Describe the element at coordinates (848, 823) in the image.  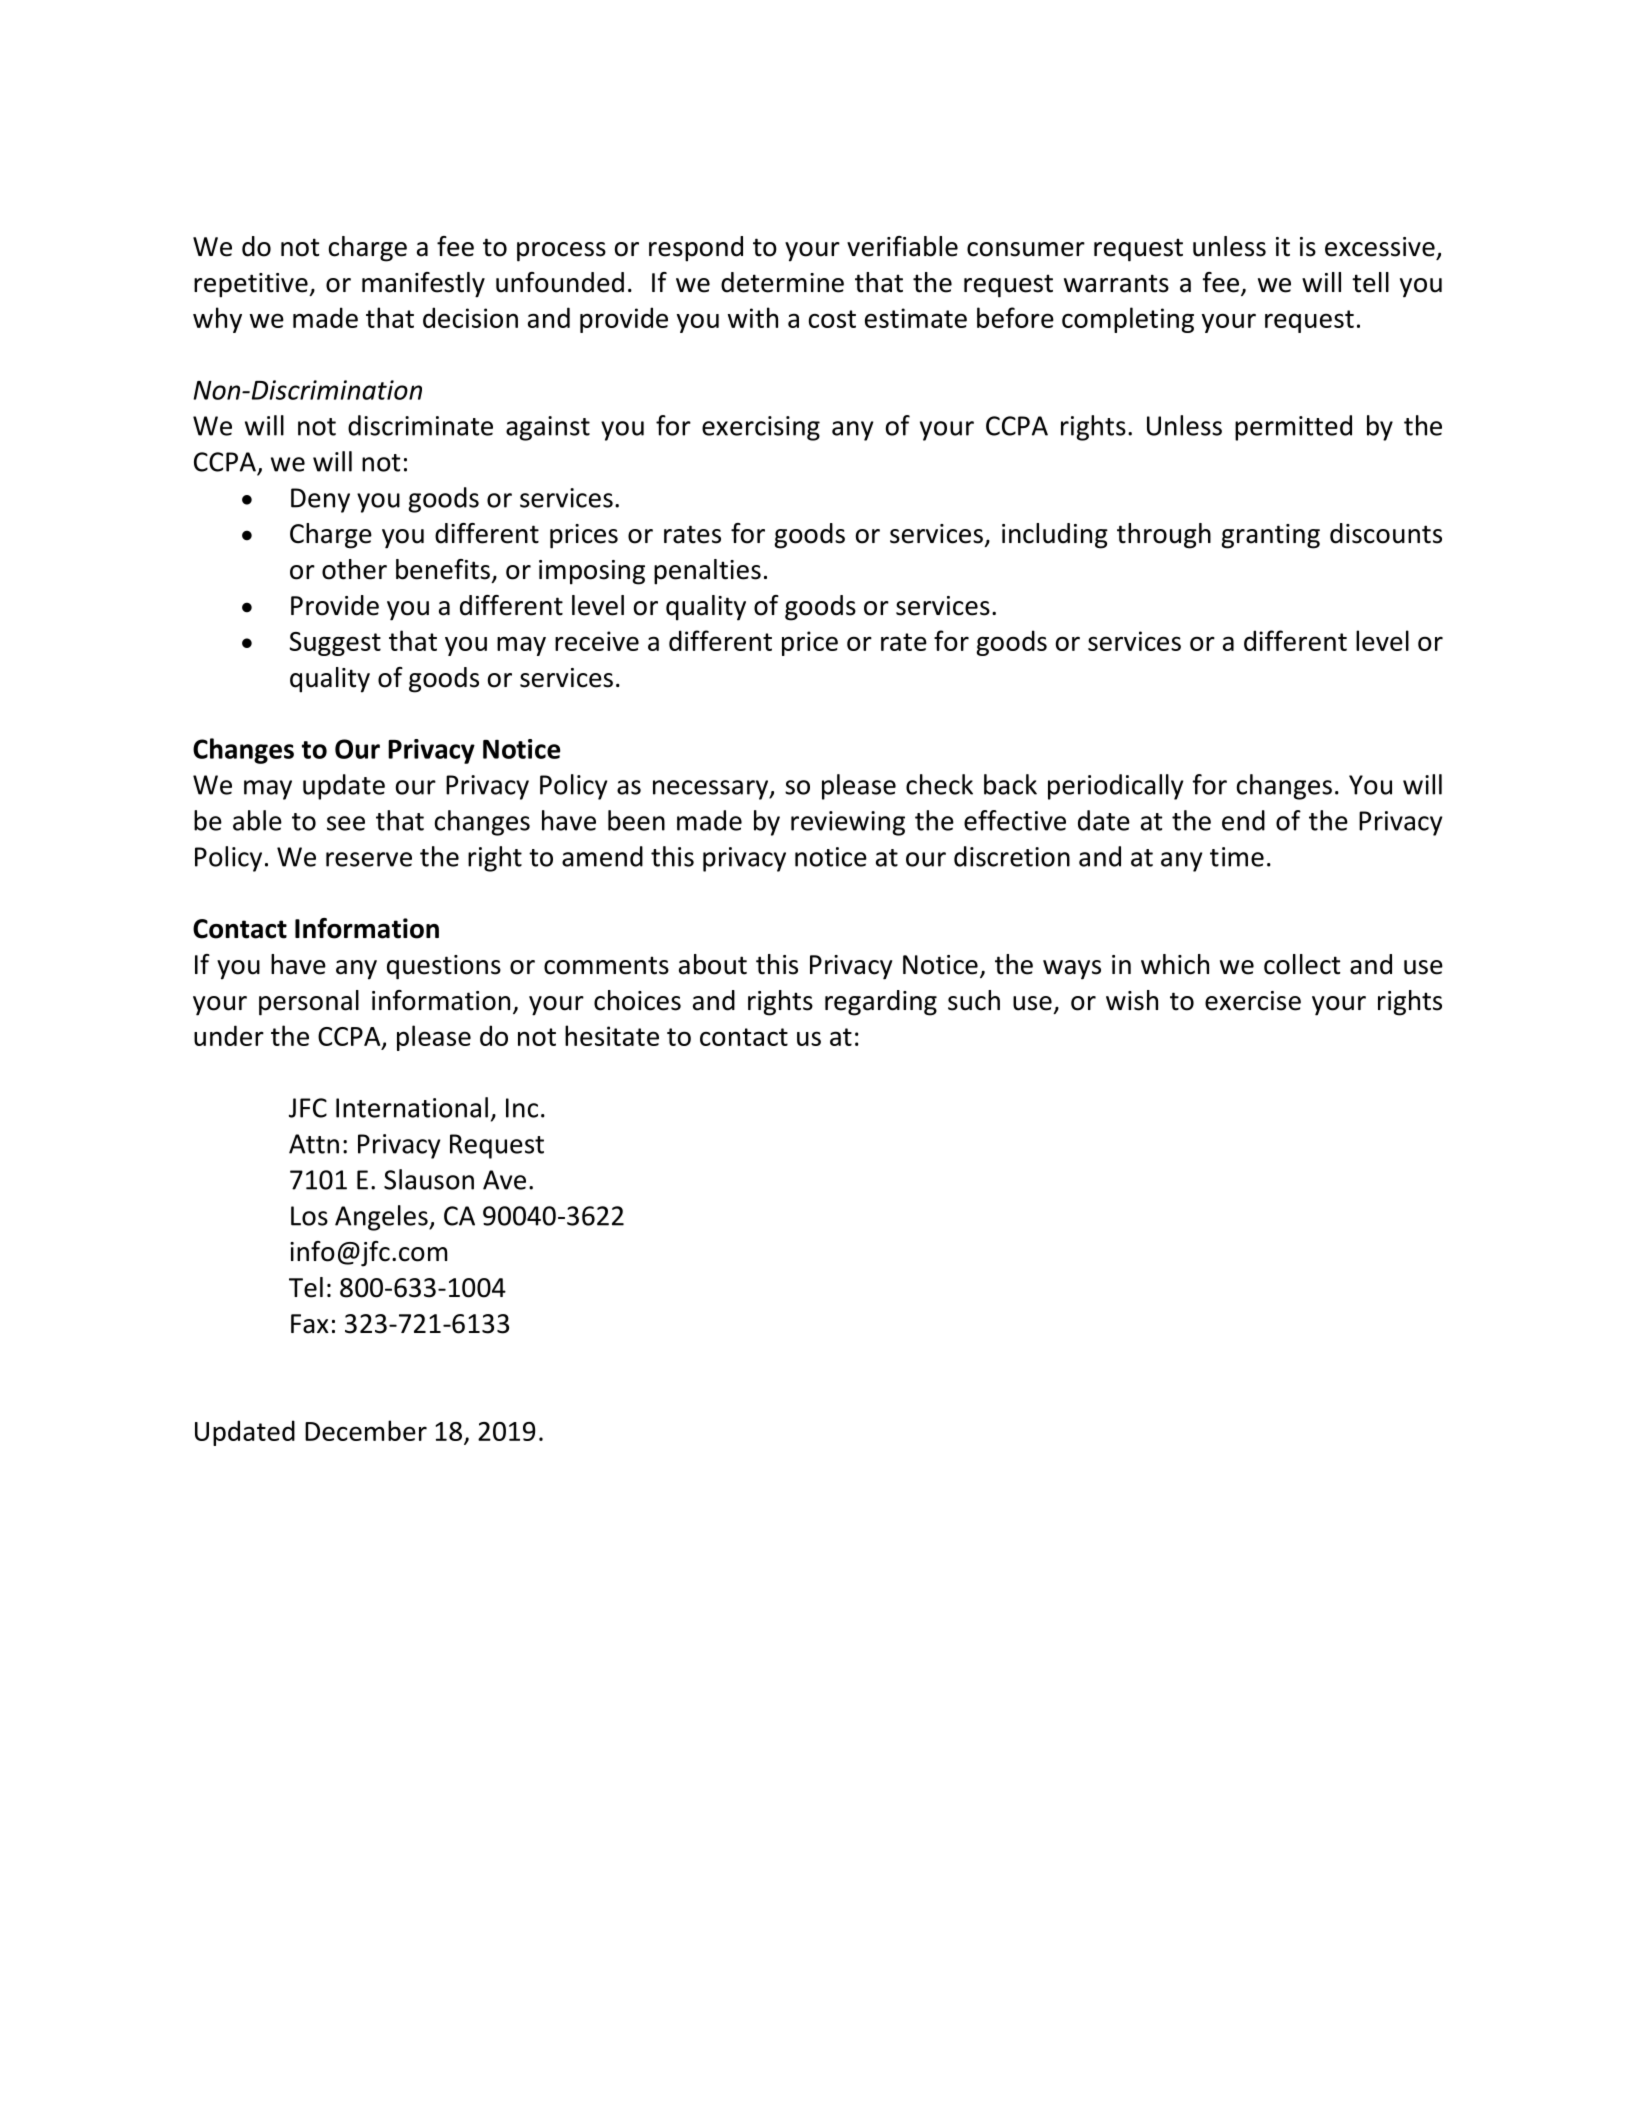
I see `reviewing` at that location.
